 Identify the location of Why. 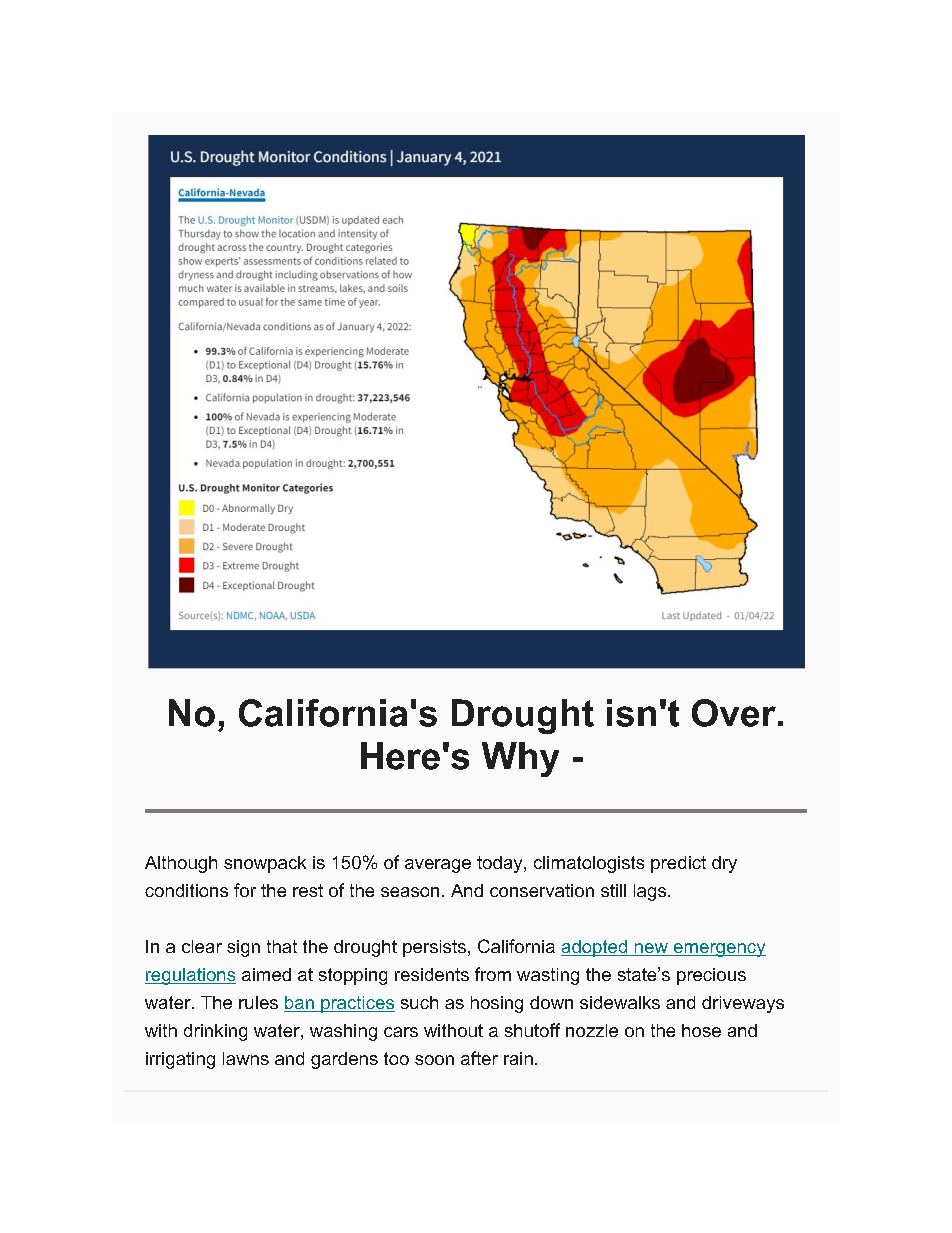
(520, 759).
